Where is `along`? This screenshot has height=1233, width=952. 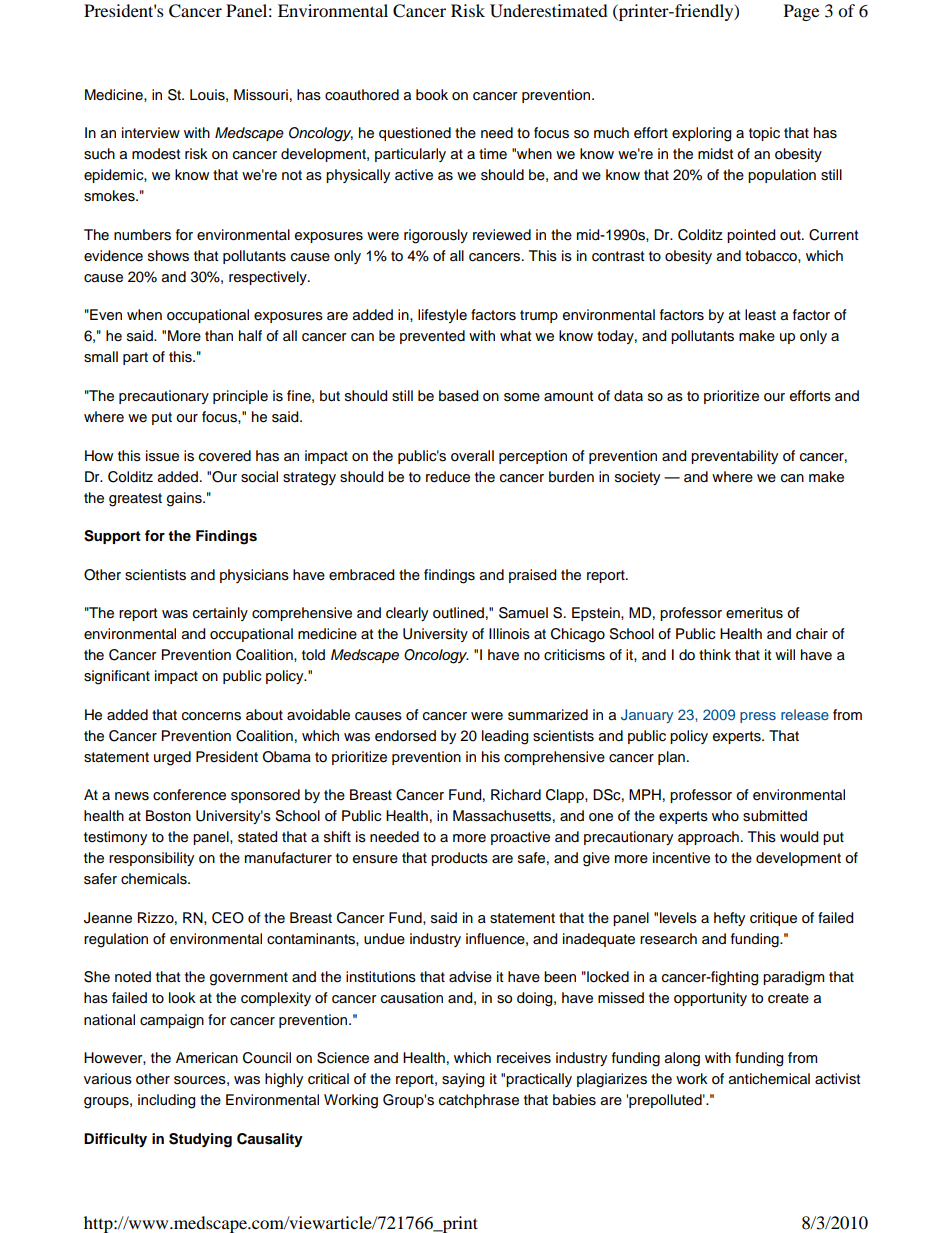 along is located at coordinates (682, 1059).
